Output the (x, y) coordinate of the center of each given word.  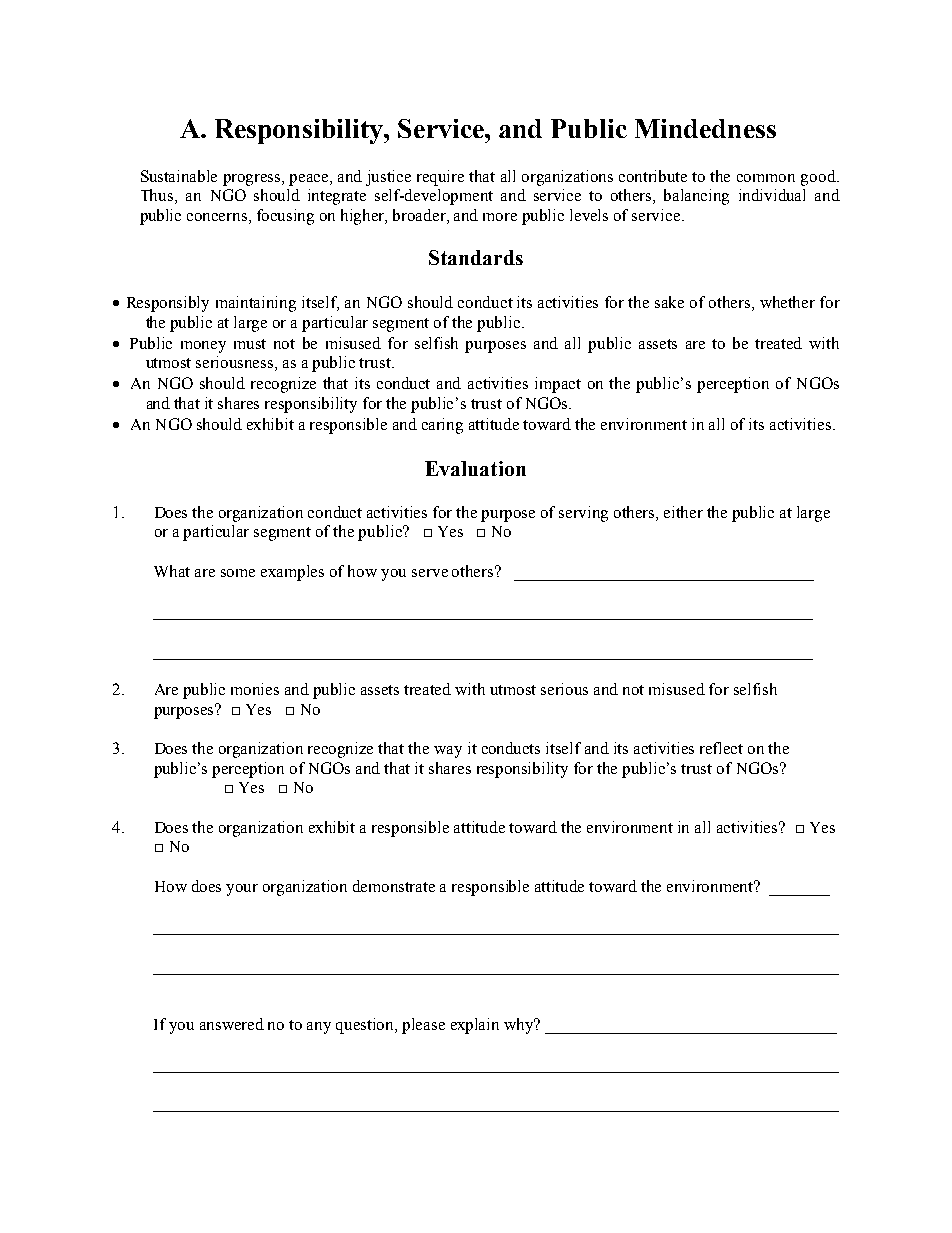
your (242, 890)
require (440, 178)
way (448, 752)
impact (558, 385)
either (683, 512)
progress (253, 180)
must (250, 344)
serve (430, 573)
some (238, 573)
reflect (721, 748)
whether (787, 302)
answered (232, 1024)
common (766, 178)
